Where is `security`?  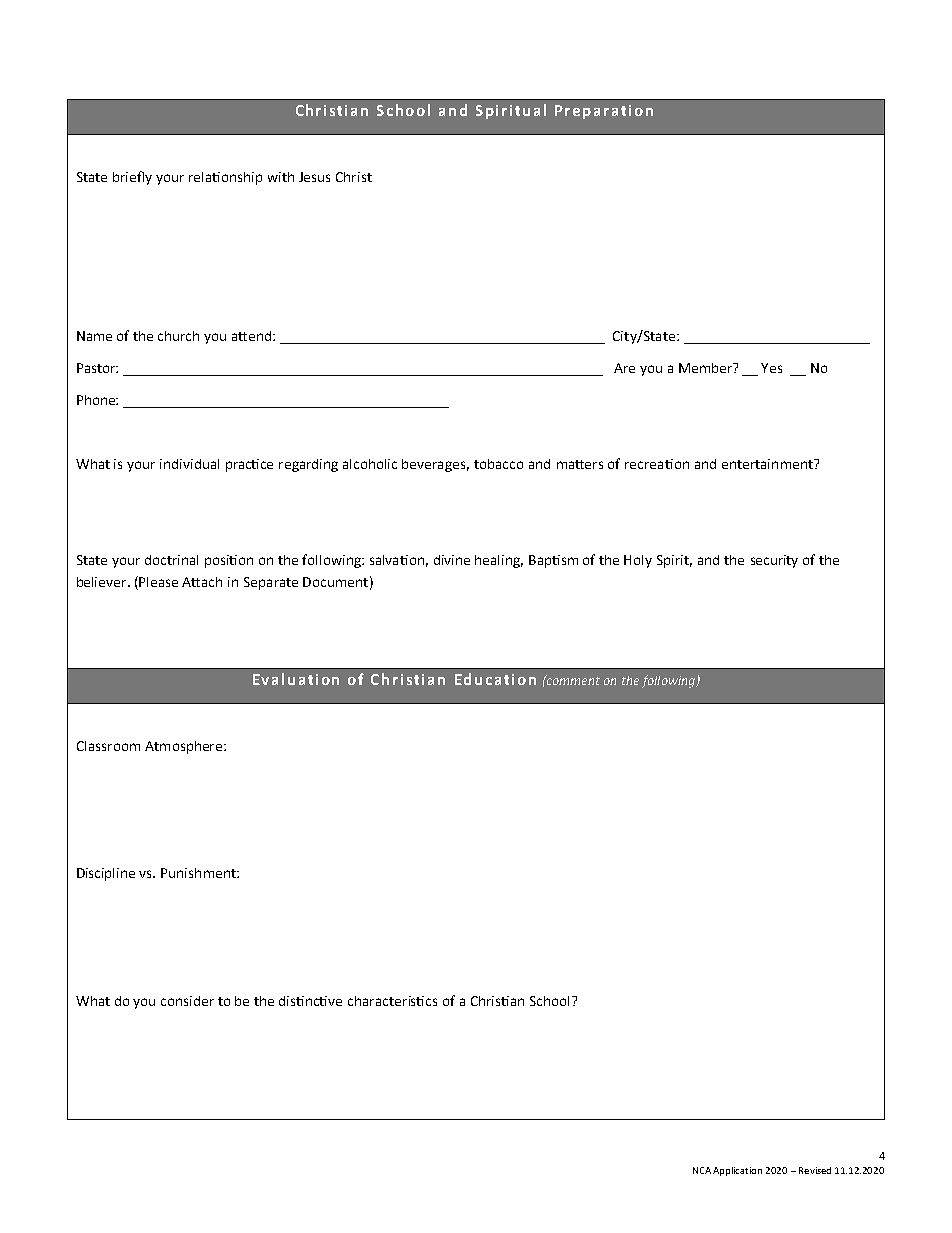 security is located at coordinates (774, 561).
